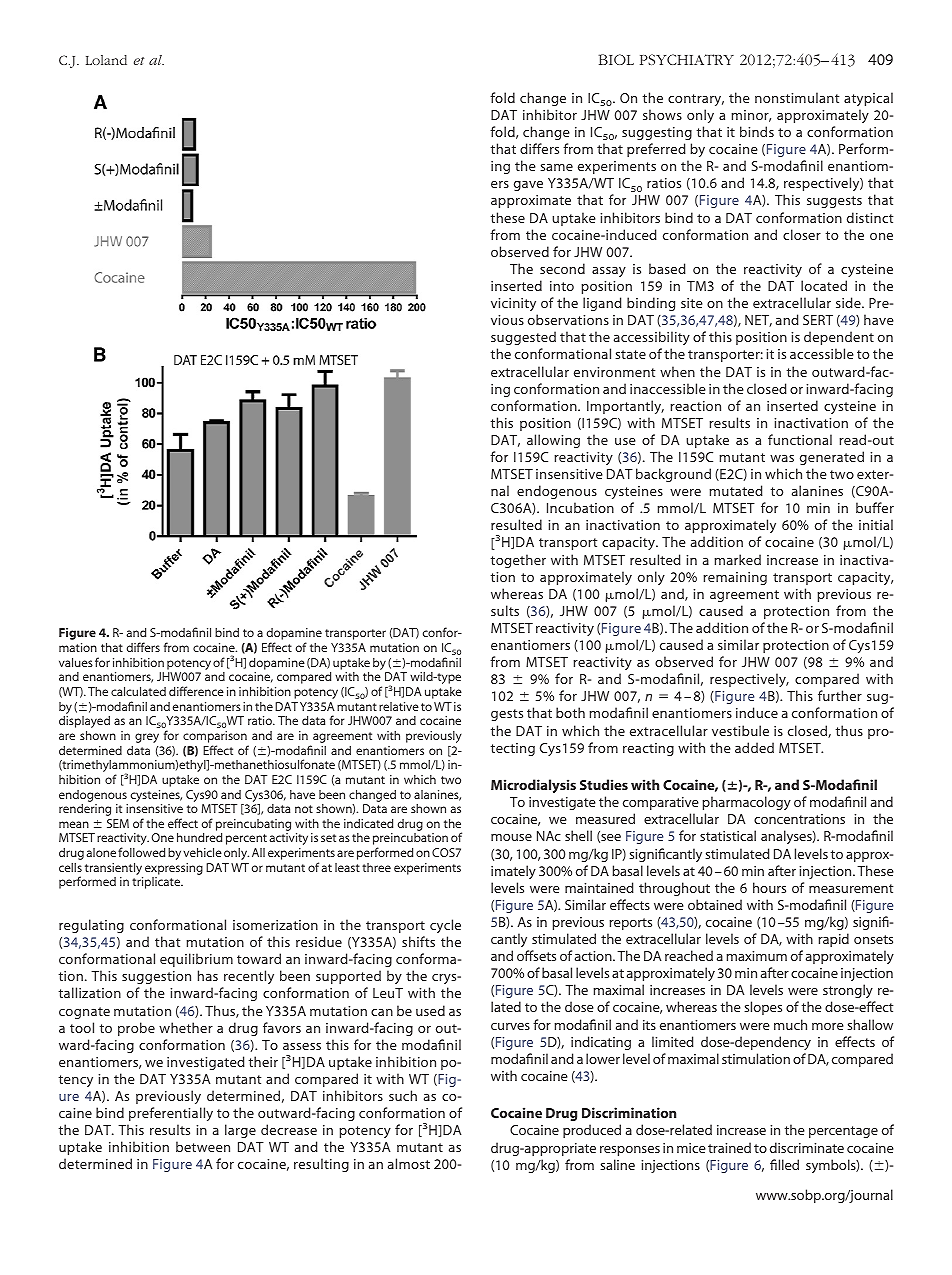  What do you see at coordinates (616, 59) in the screenshot?
I see `BIOL` at bounding box center [616, 59].
